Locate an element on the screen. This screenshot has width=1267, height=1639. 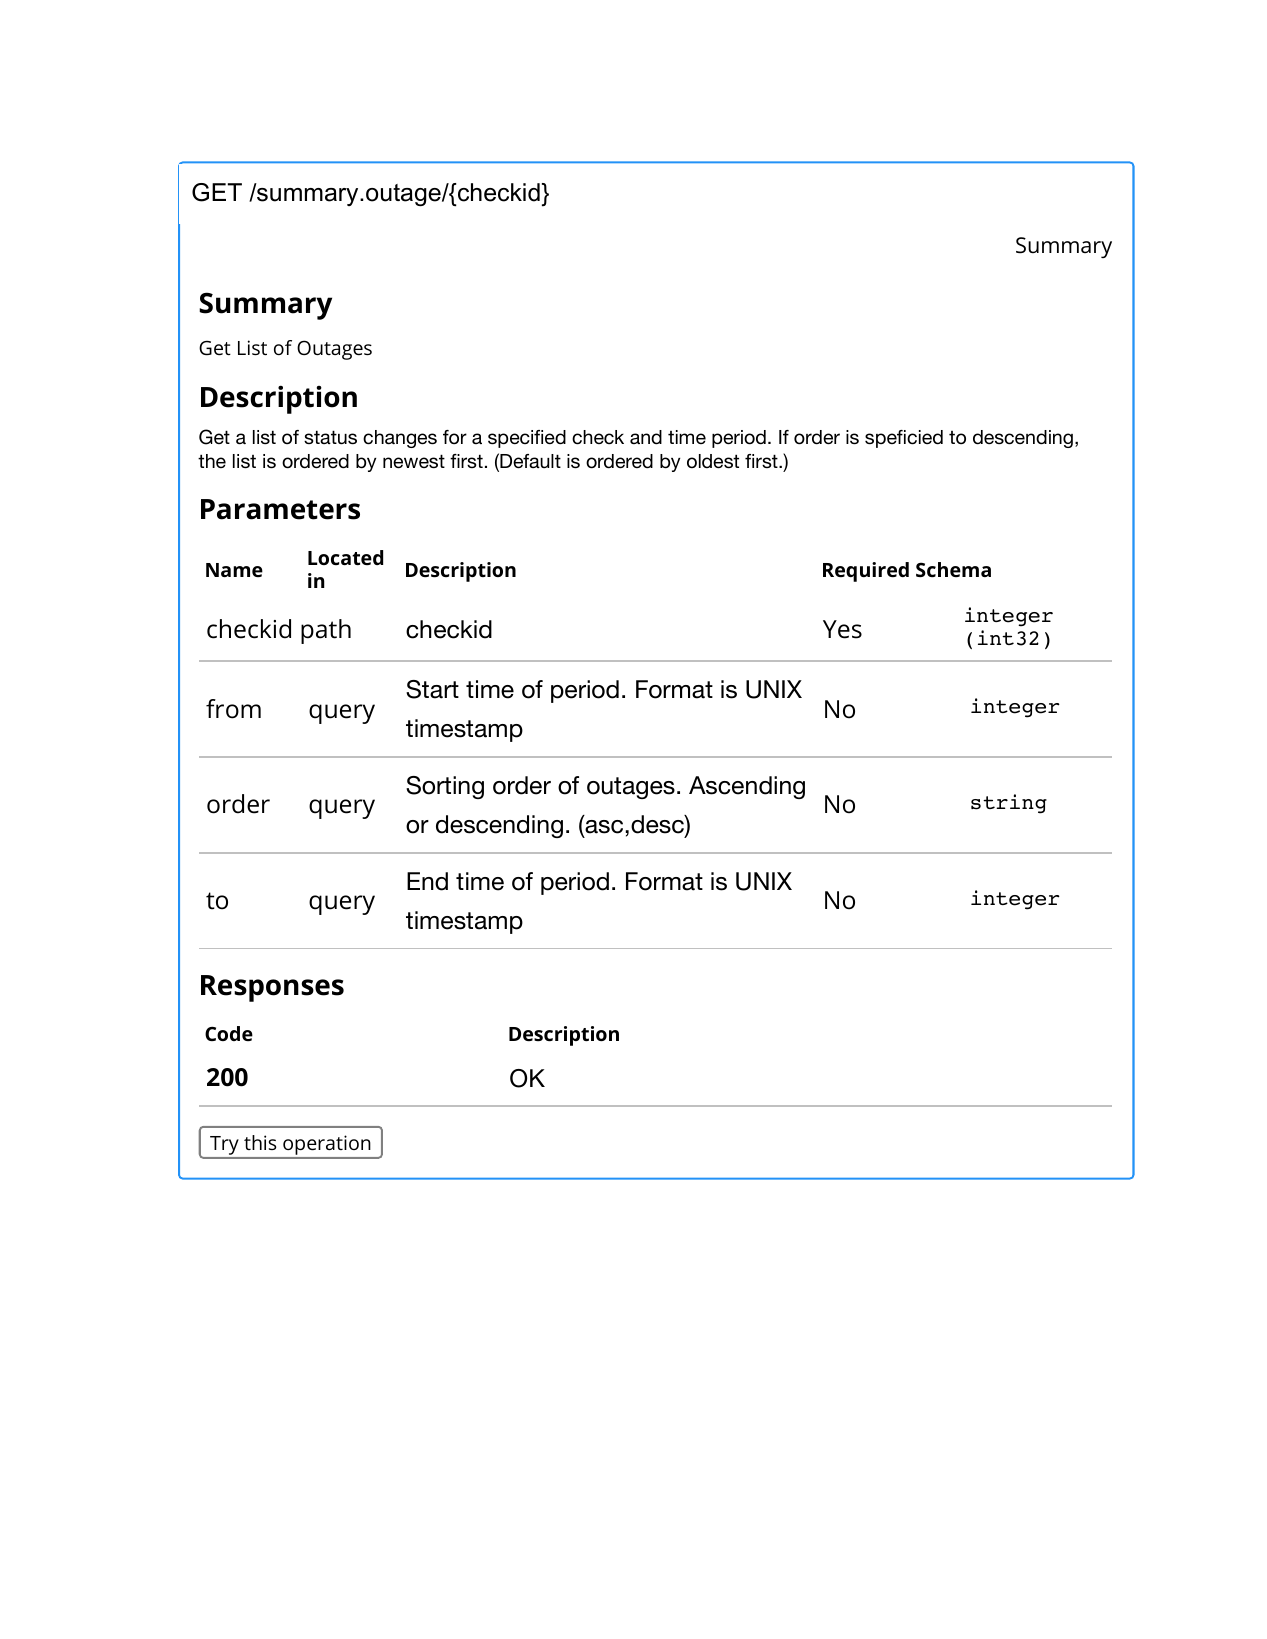
string is located at coordinates (1009, 804).
